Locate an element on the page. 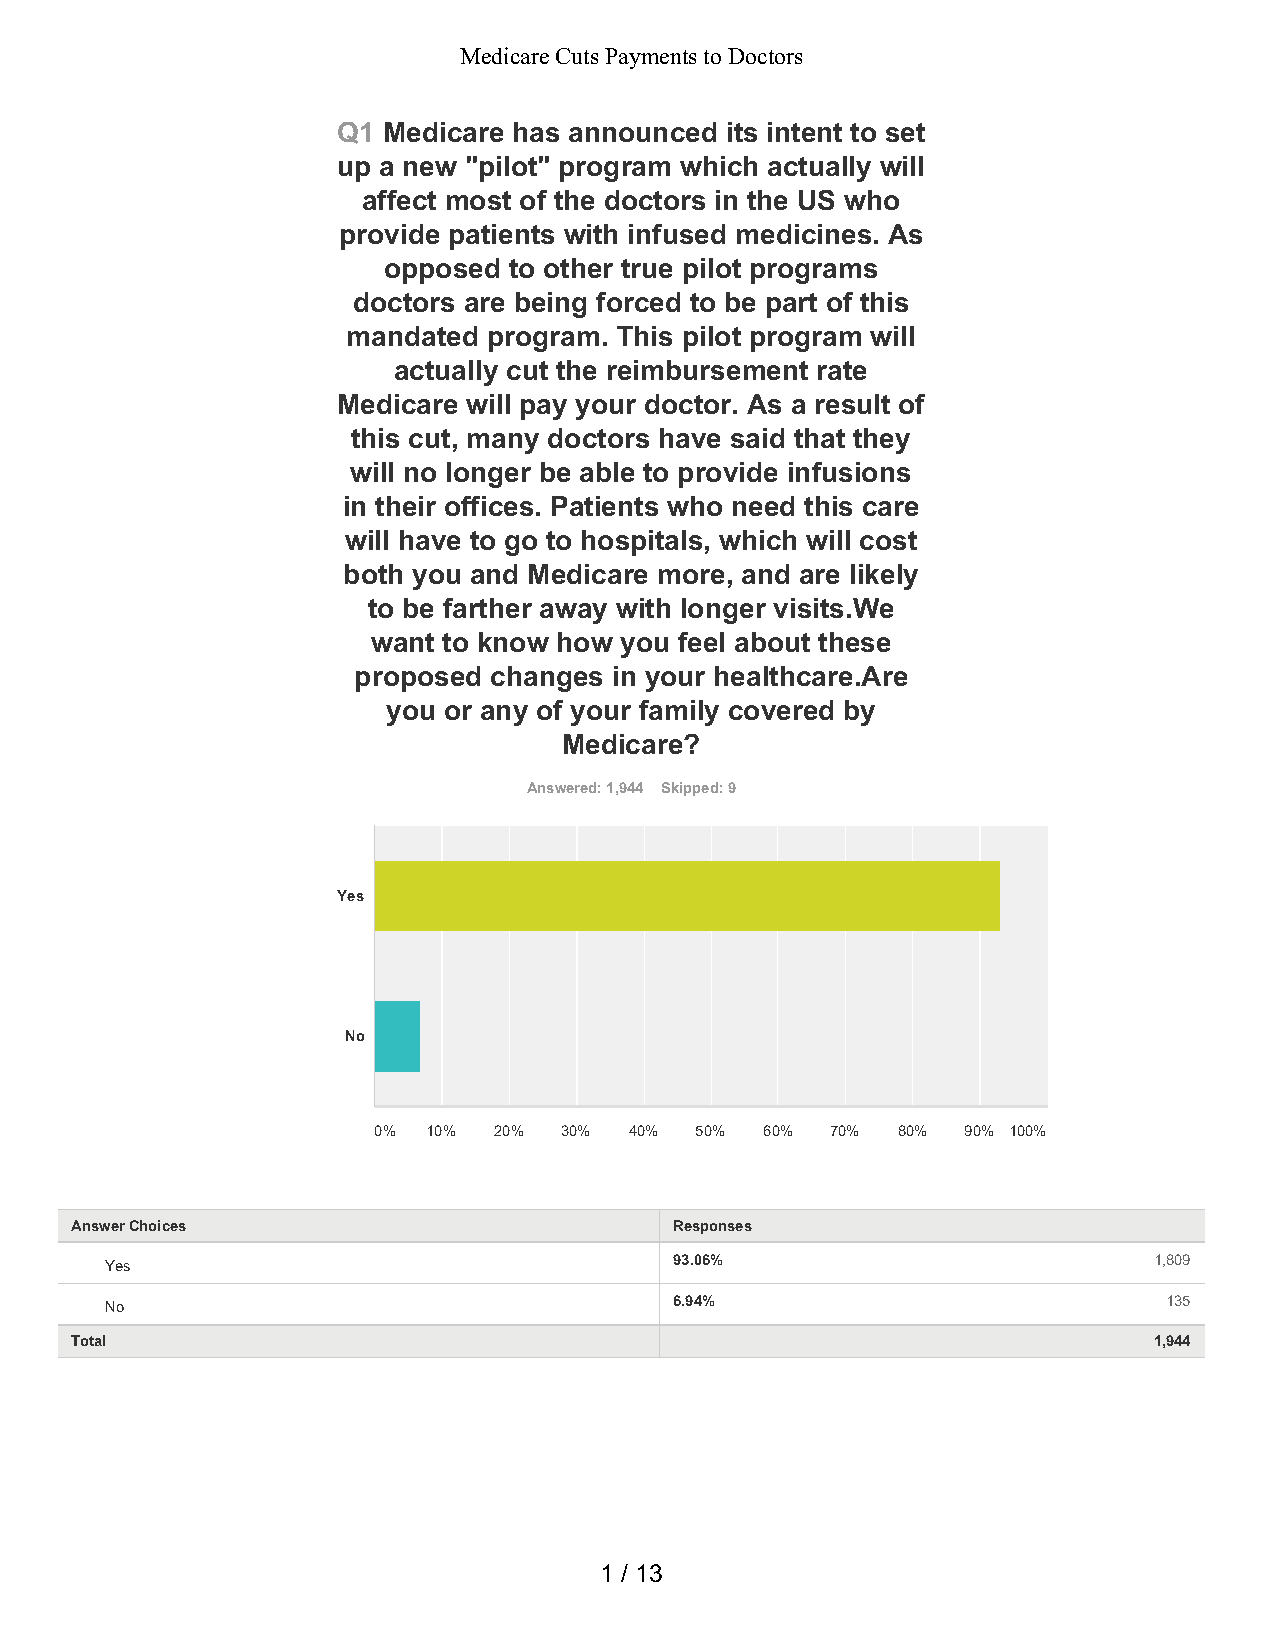  farther is located at coordinates (487, 608).
